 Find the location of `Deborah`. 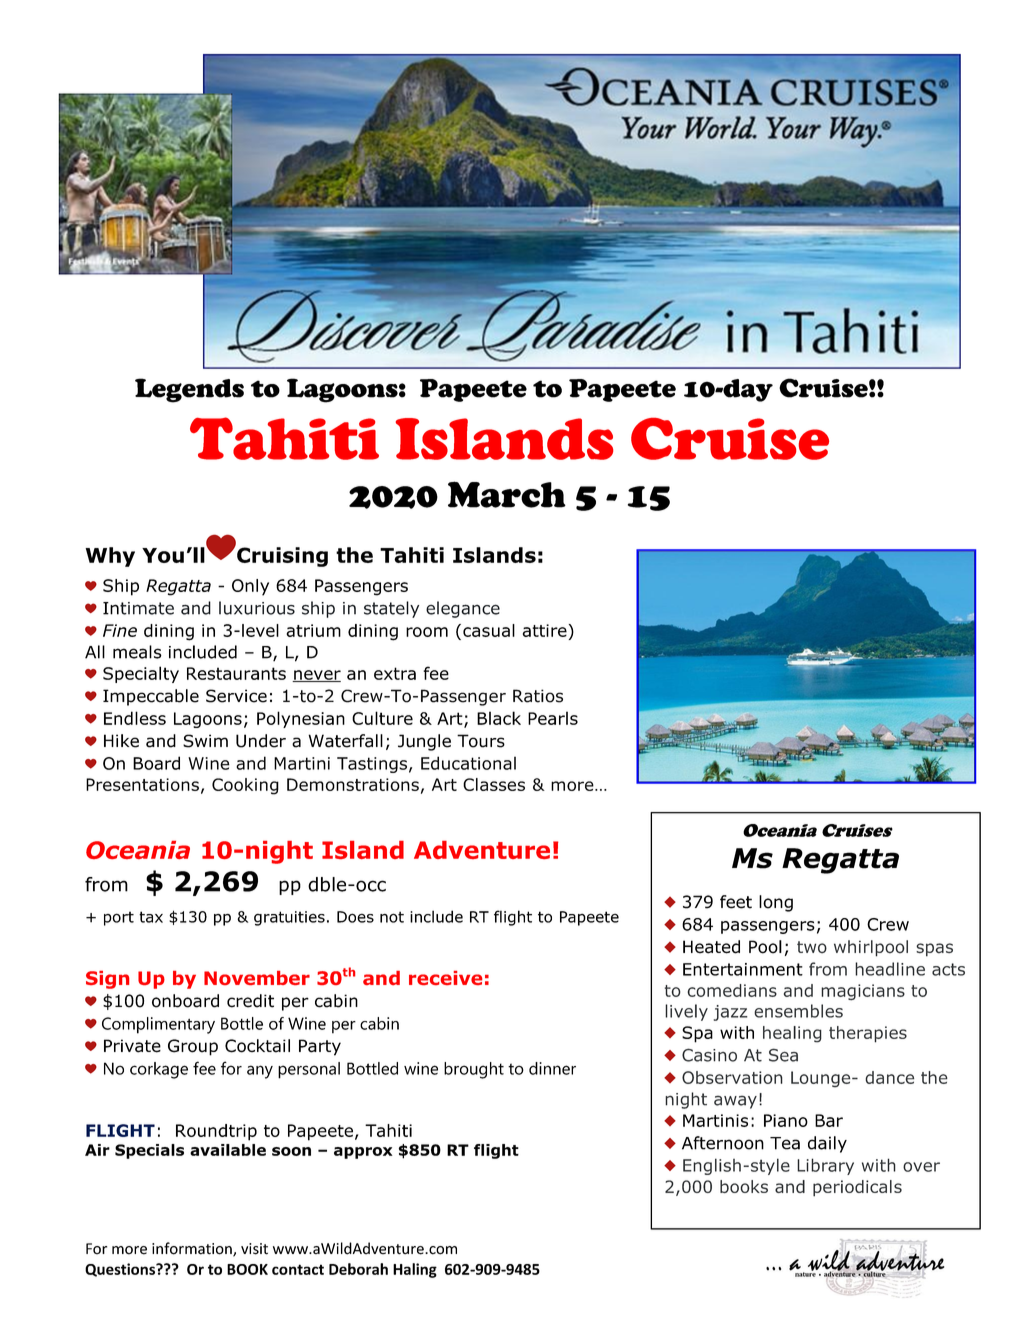

Deborah is located at coordinates (358, 1269).
